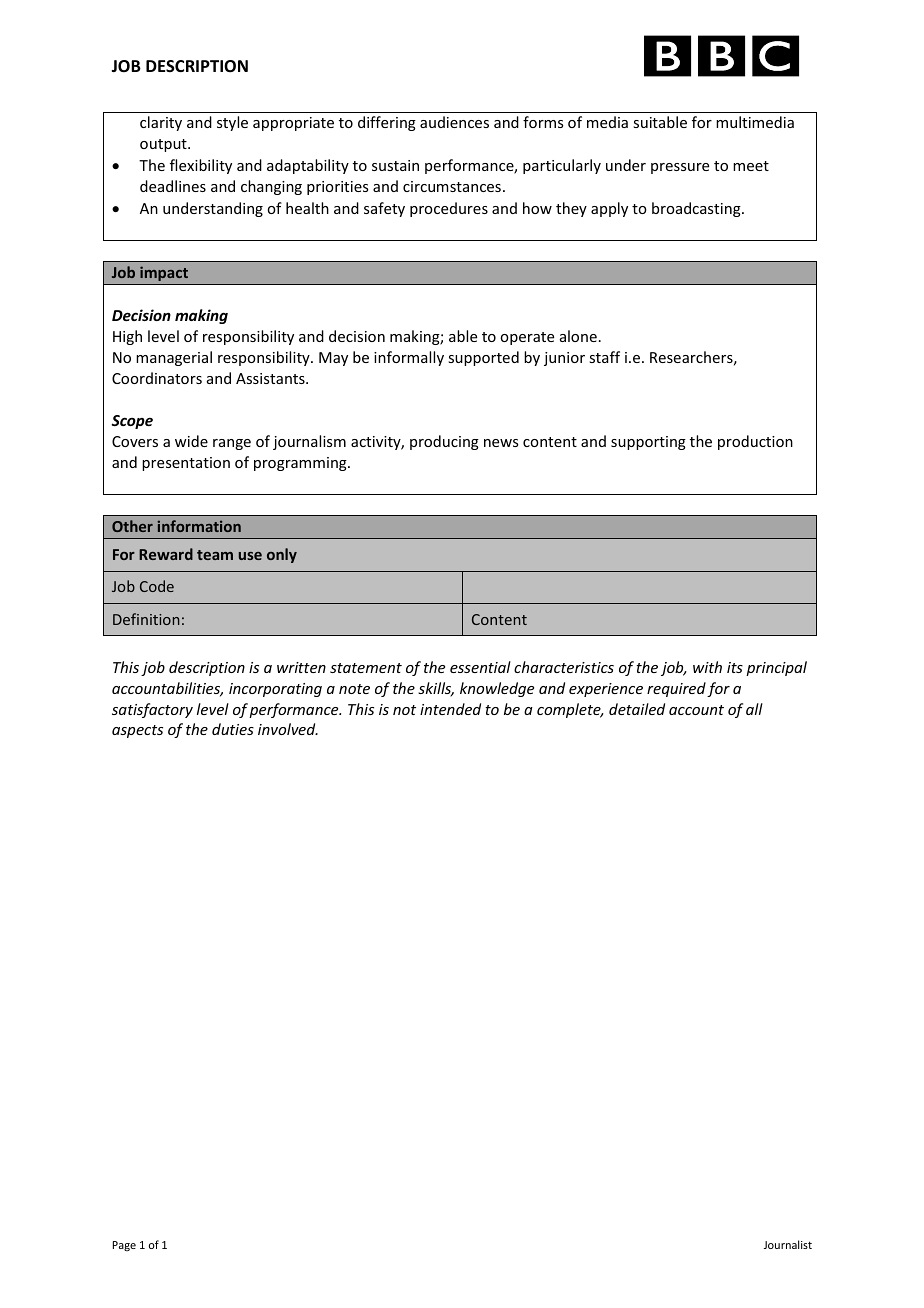 This document has width=924, height=1308. Describe the element at coordinates (637, 709) in the document. I see `detailed` at that location.
